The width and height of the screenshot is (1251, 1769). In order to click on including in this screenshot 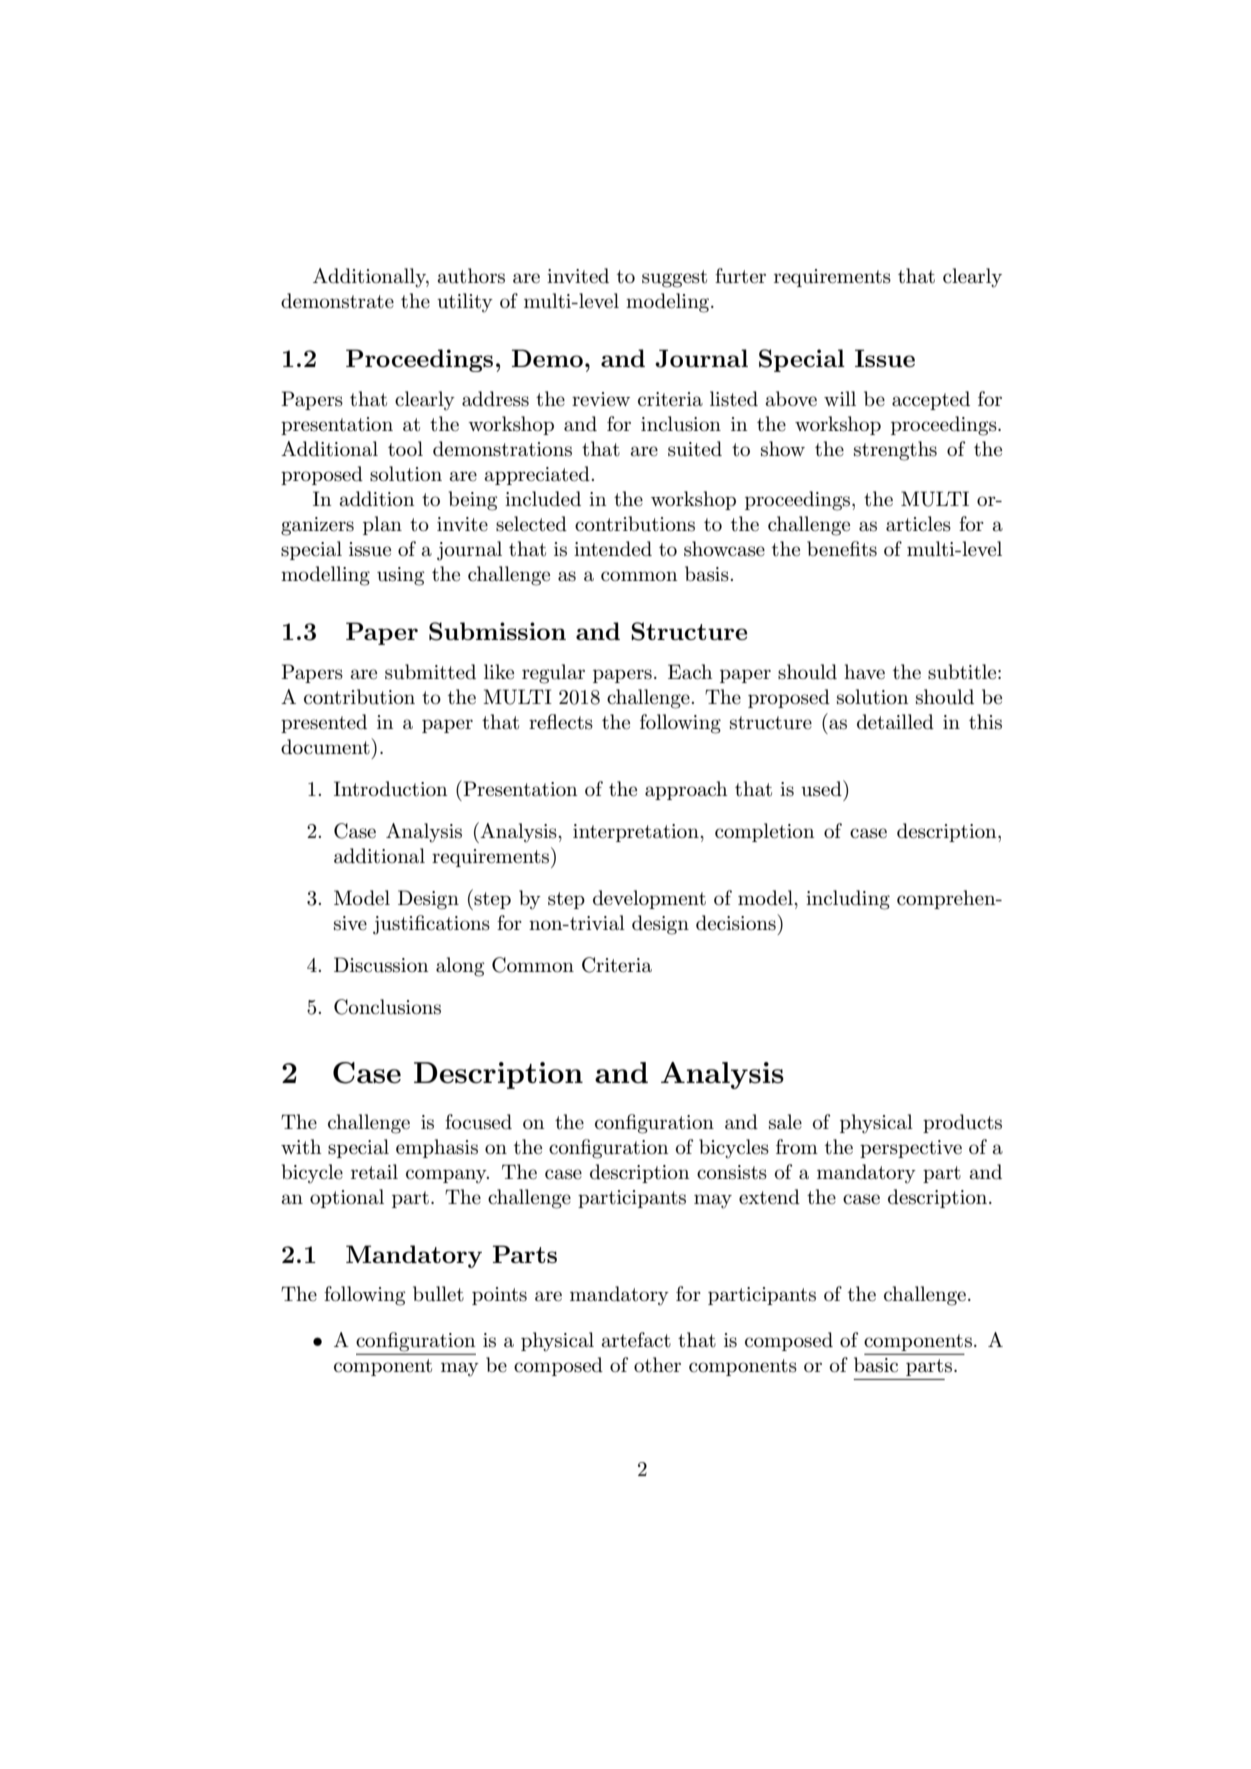, I will do `click(848, 900)`.
